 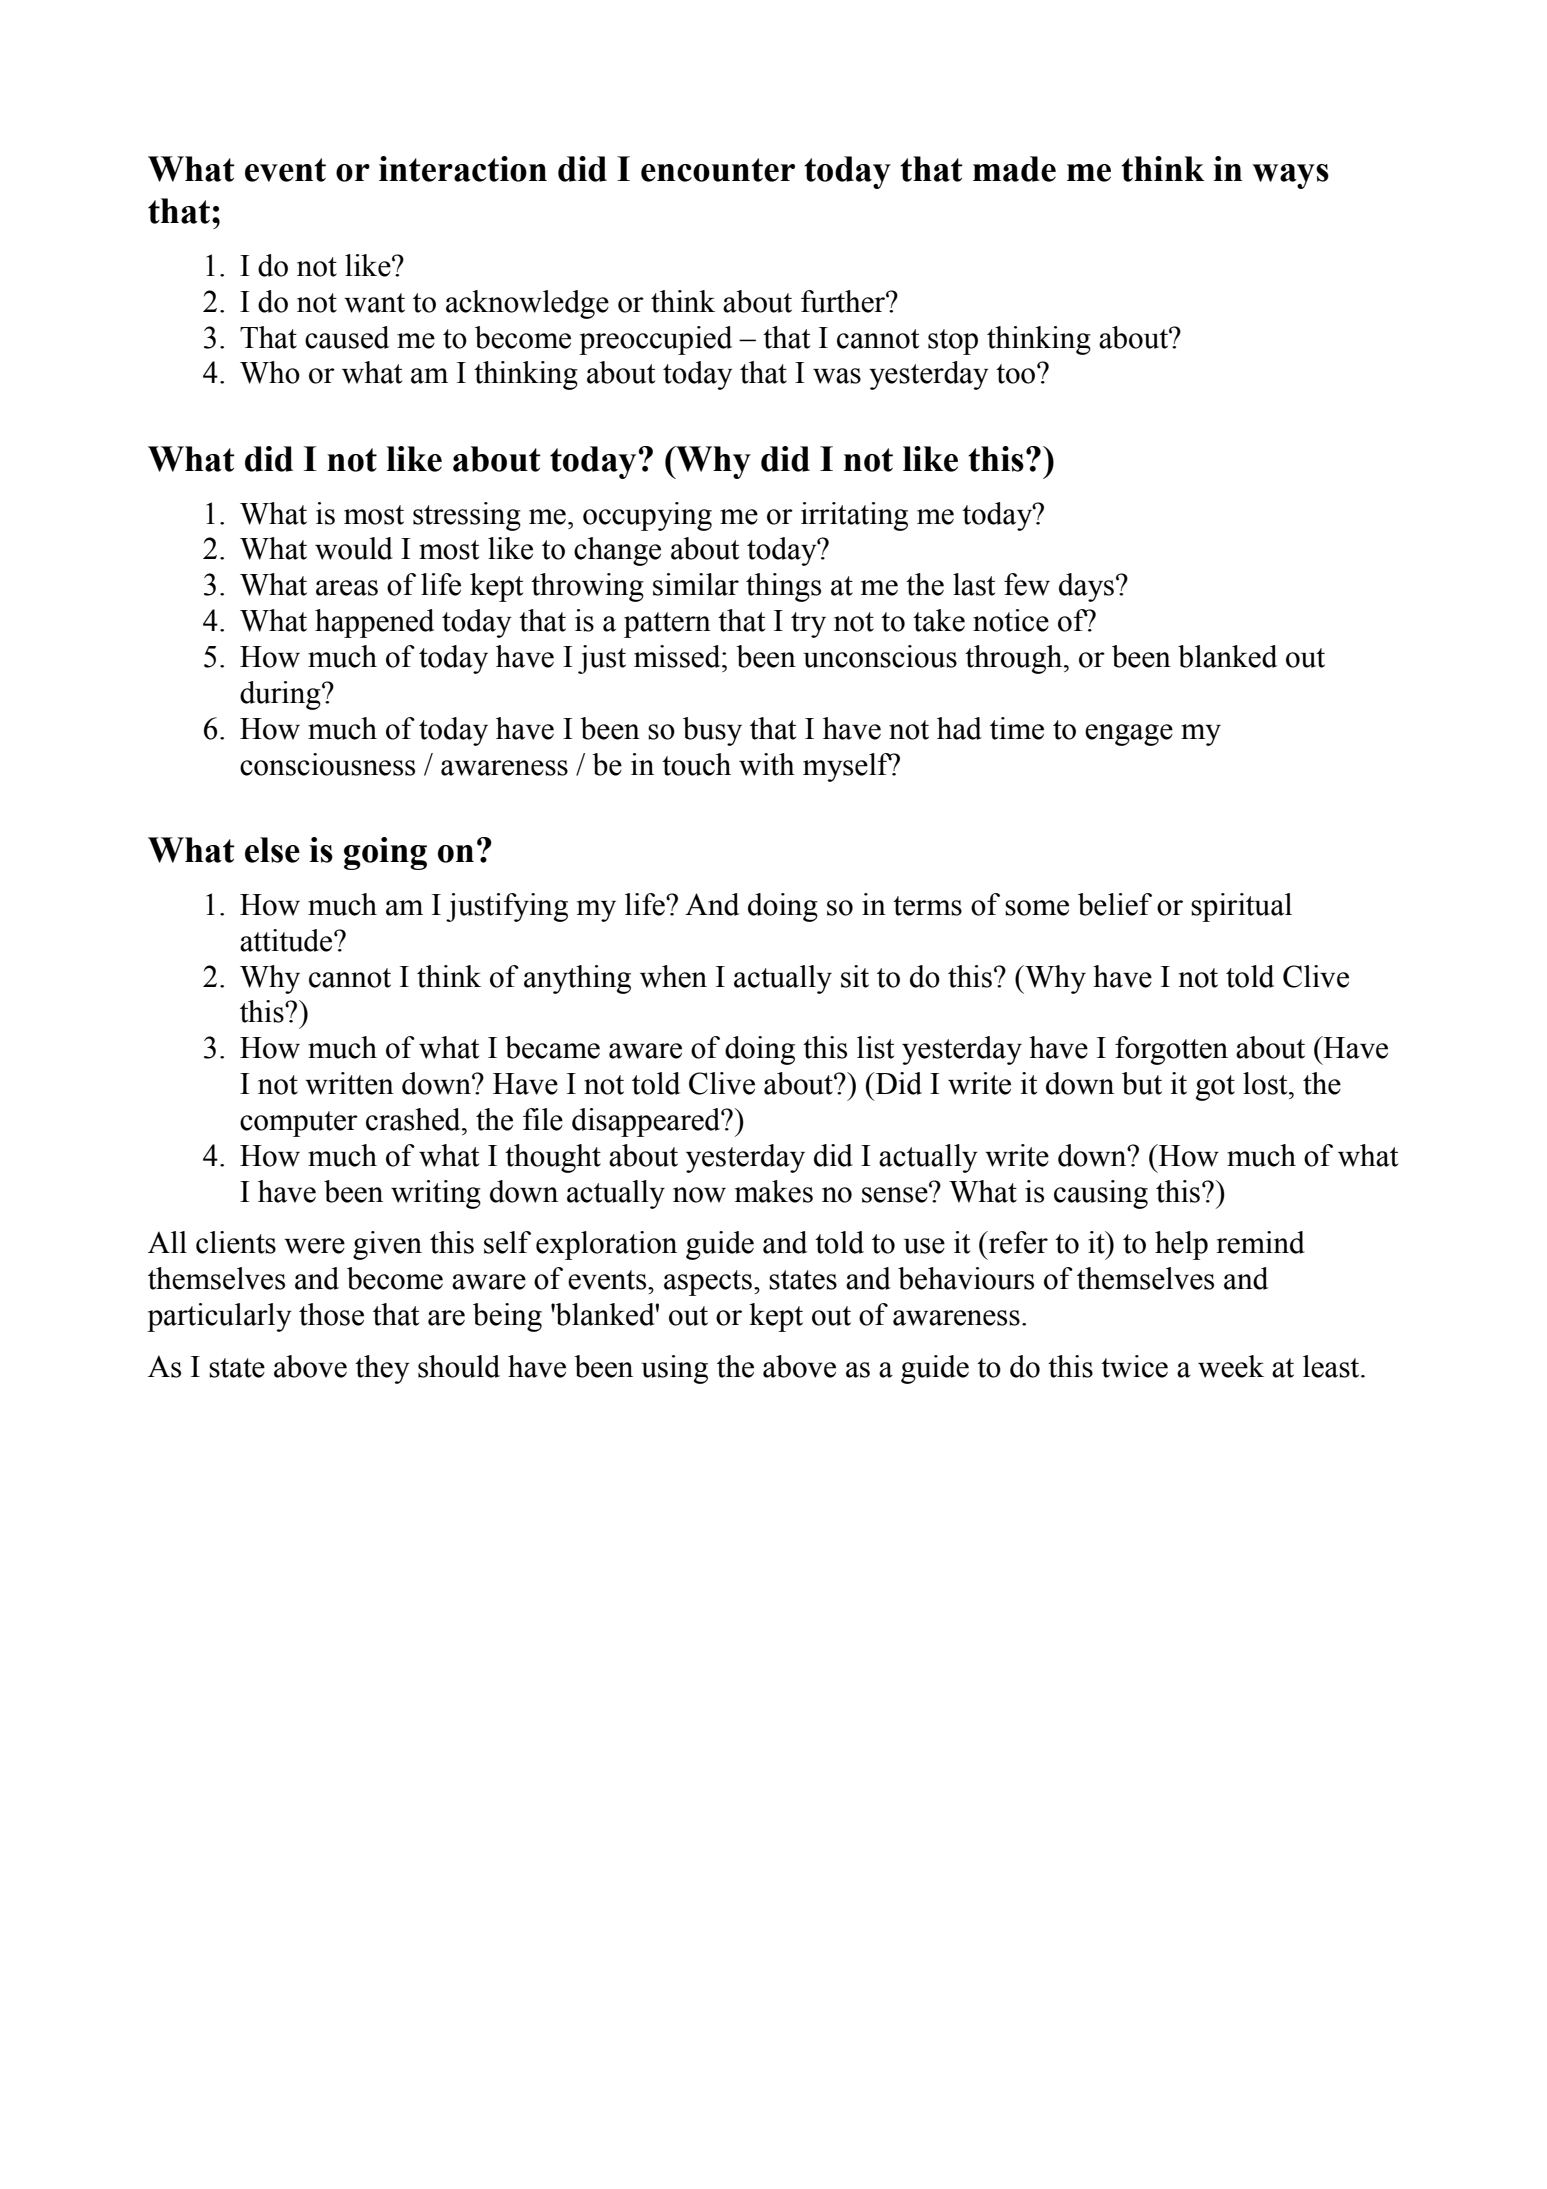 What do you see at coordinates (1086, 587) in the page?
I see `days` at bounding box center [1086, 587].
